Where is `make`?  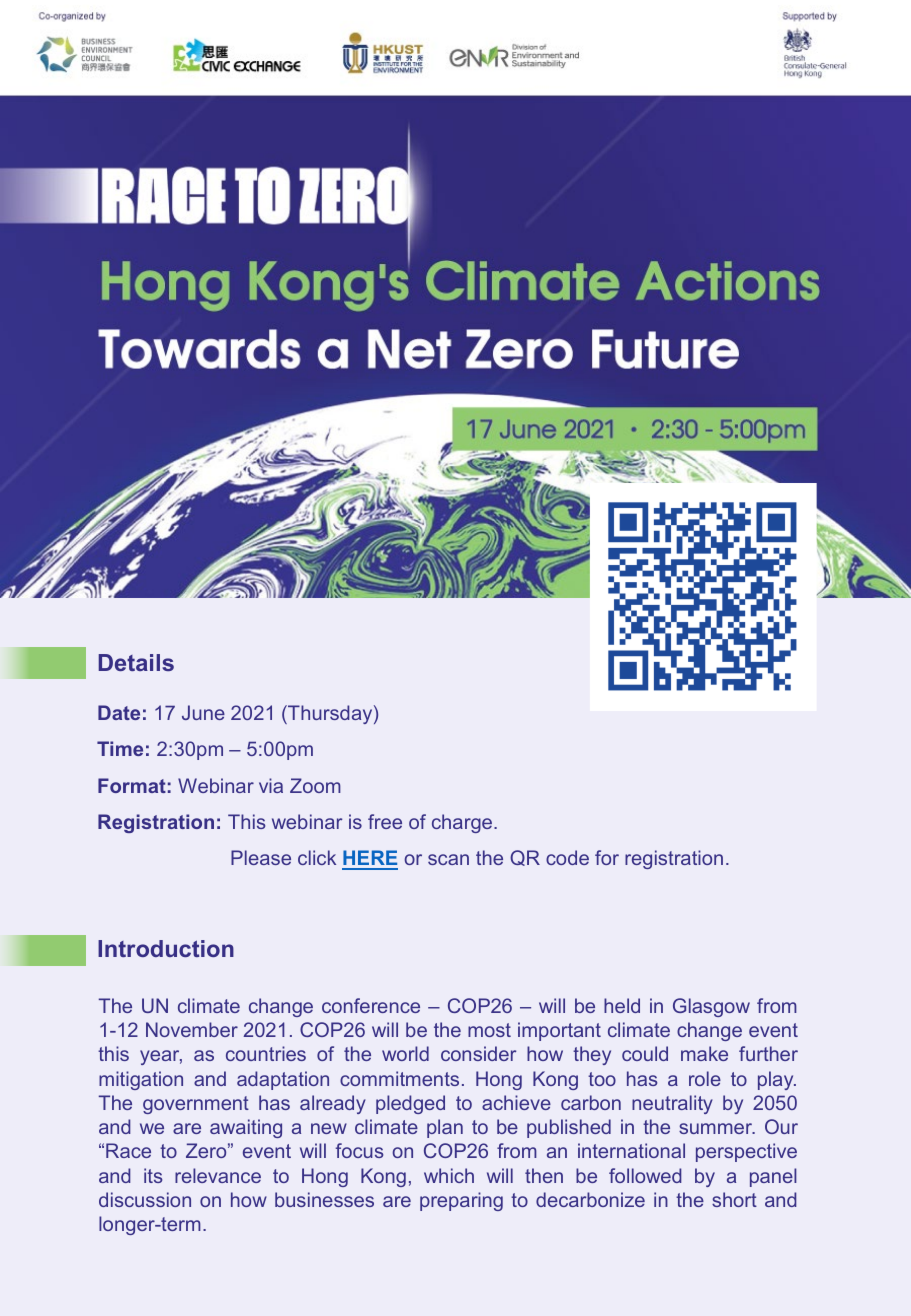
make is located at coordinates (704, 1053).
